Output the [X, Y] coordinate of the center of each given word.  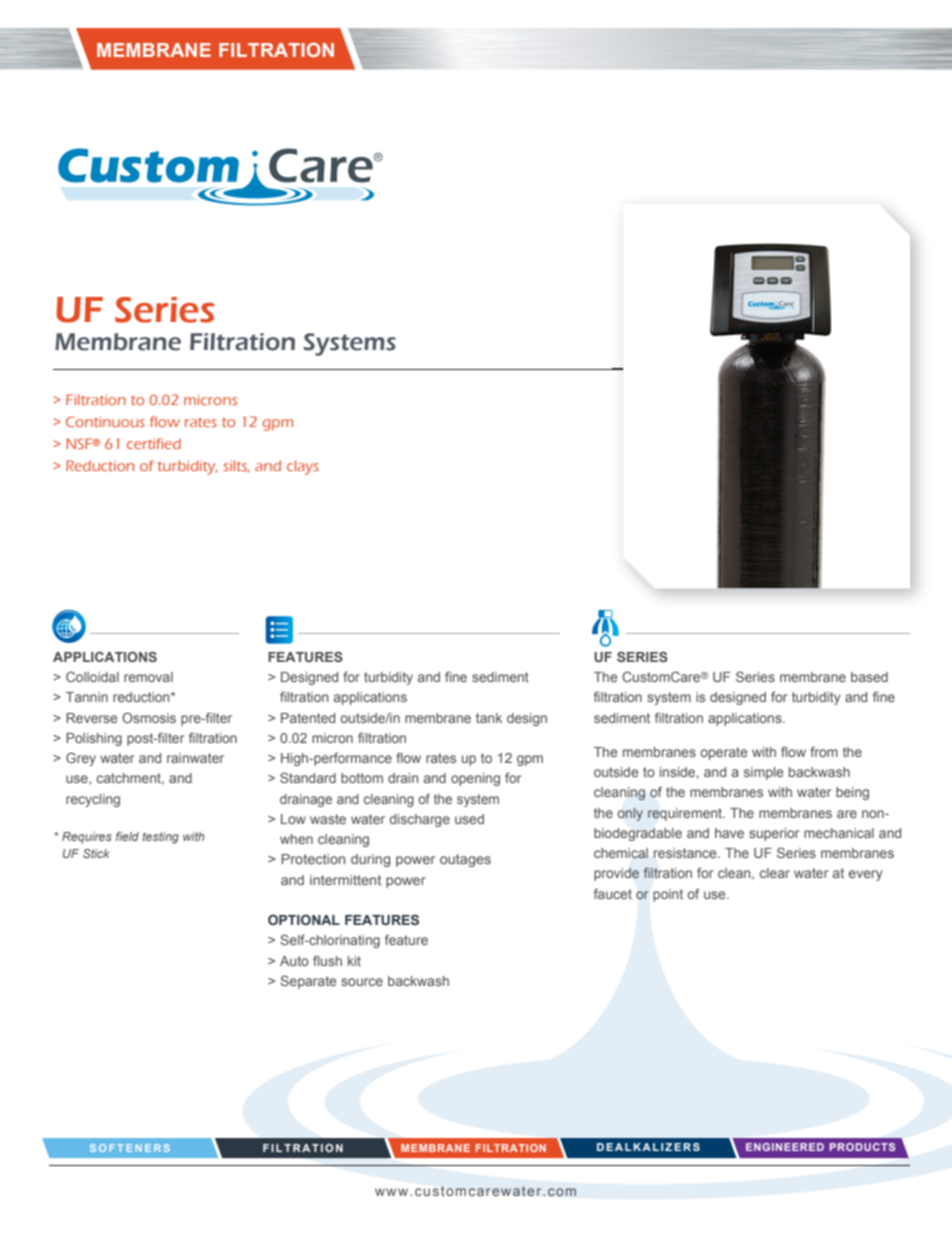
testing [160, 838]
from [824, 751]
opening [475, 779]
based [869, 677]
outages [465, 860]
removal [148, 677]
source [362, 982]
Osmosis [149, 717]
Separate [308, 982]
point [668, 895]
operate [723, 753]
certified [154, 443]
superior [774, 834]
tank [489, 718]
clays [303, 467]
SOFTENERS [130, 1148]
